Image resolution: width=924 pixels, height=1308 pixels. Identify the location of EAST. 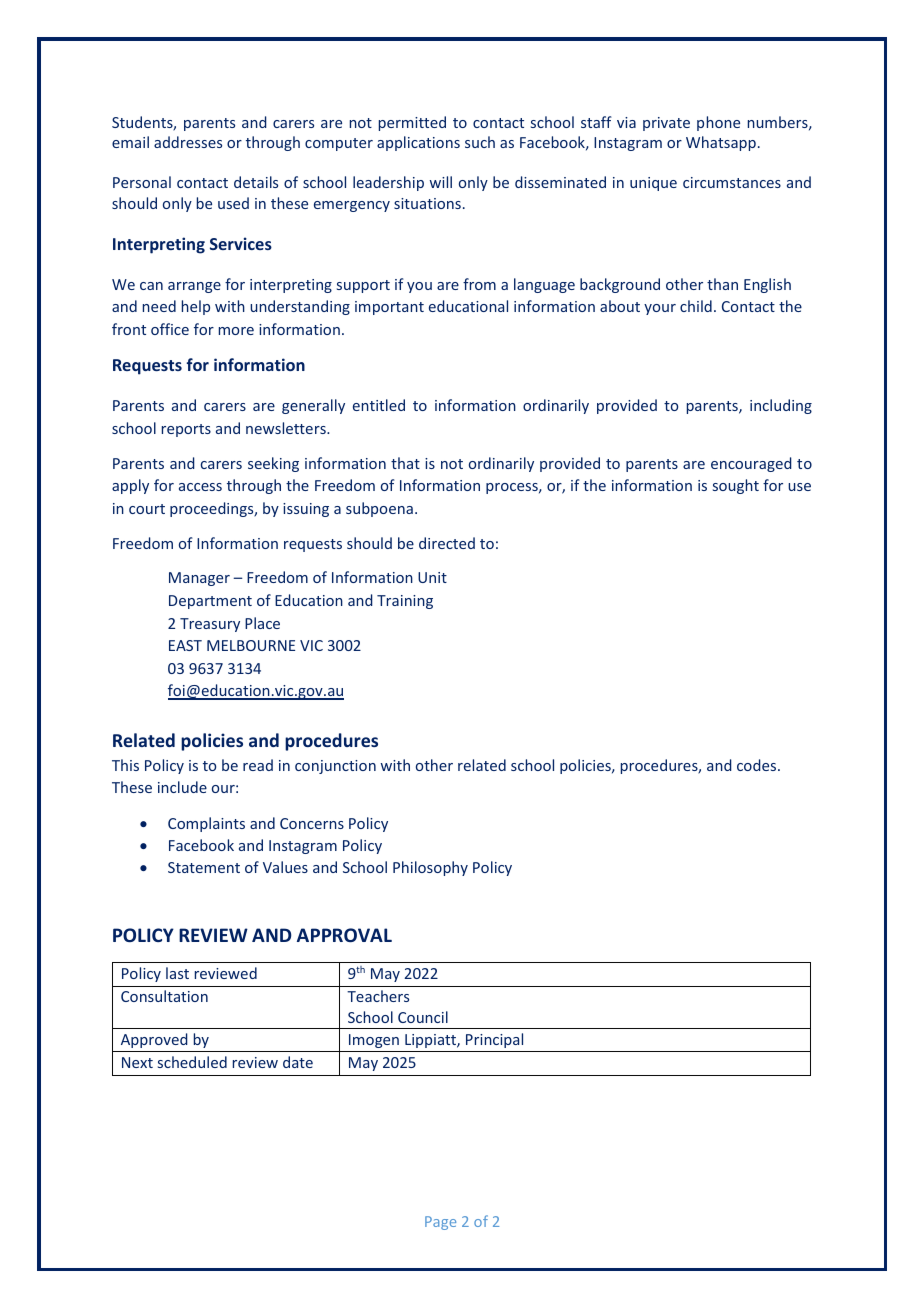
(185, 645).
